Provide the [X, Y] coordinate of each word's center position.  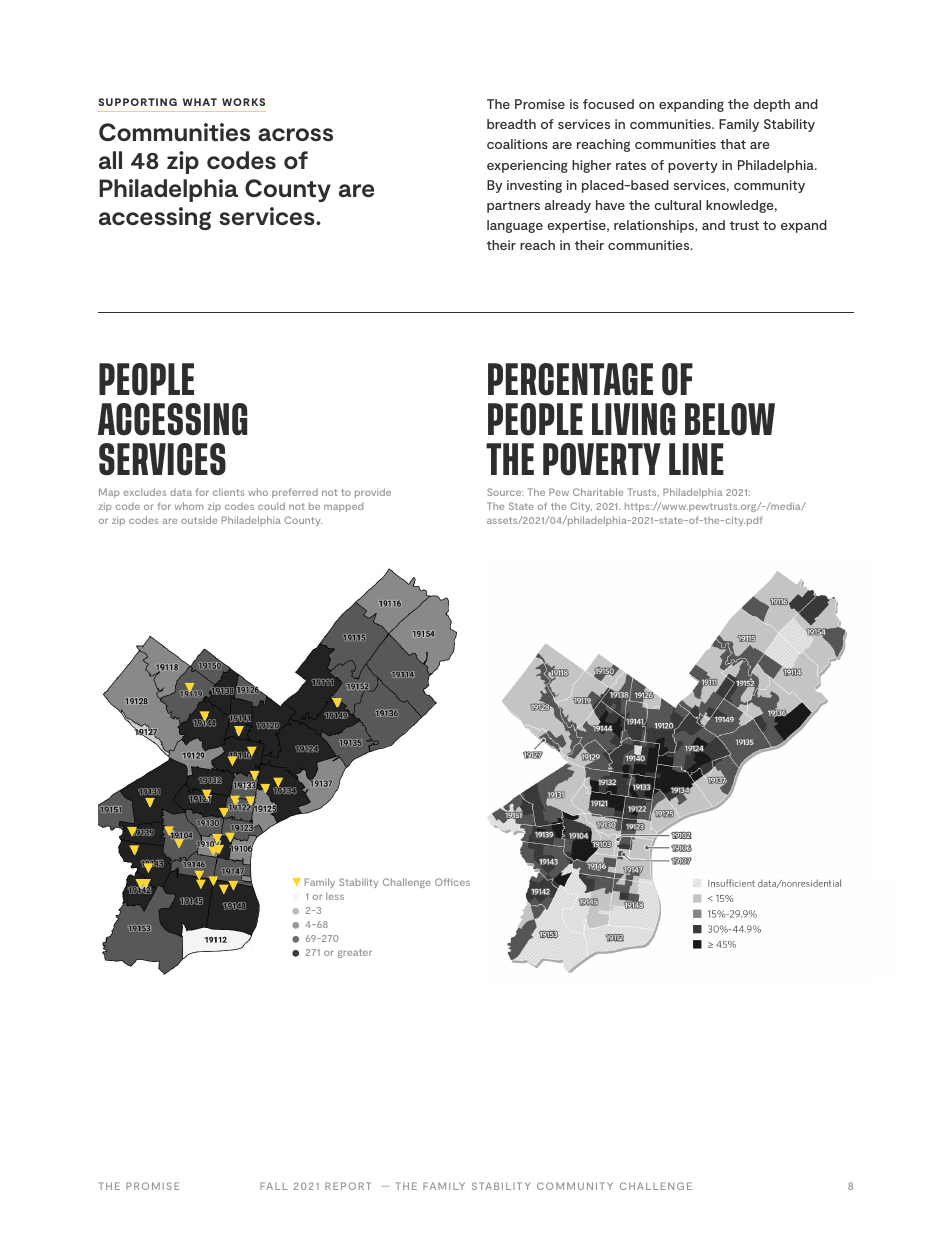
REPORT [348, 1186]
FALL [274, 1186]
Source [505, 492]
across [295, 134]
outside [199, 520]
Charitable [598, 492]
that [733, 144]
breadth [511, 124]
